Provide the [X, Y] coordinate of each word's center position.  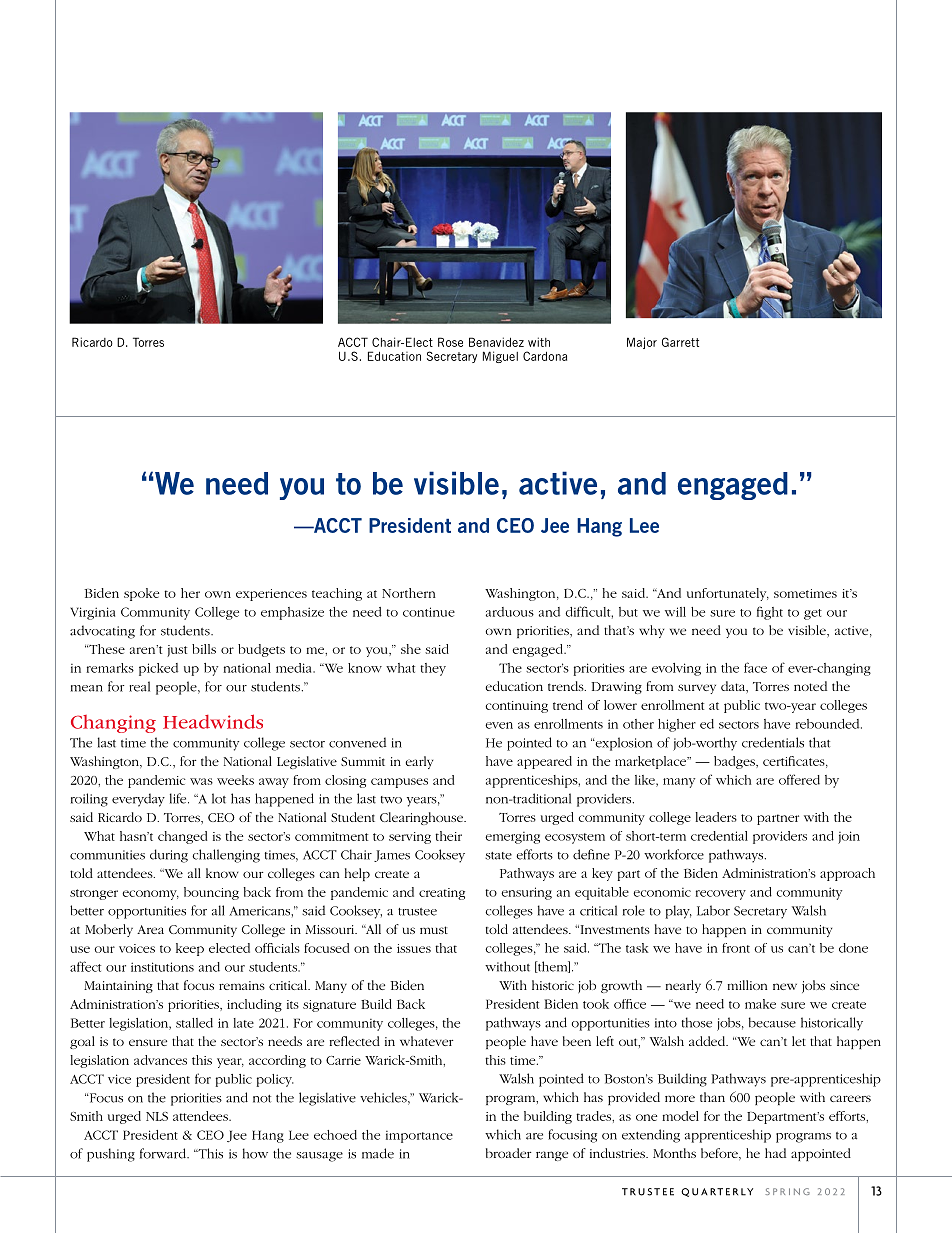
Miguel [500, 357]
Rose [450, 342]
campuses [399, 783]
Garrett [680, 342]
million [747, 985]
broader [508, 1153]
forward [164, 1153]
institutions [162, 967]
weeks [235, 780]
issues [414, 948]
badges [735, 762]
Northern [409, 593]
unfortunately [728, 594]
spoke [141, 594]
